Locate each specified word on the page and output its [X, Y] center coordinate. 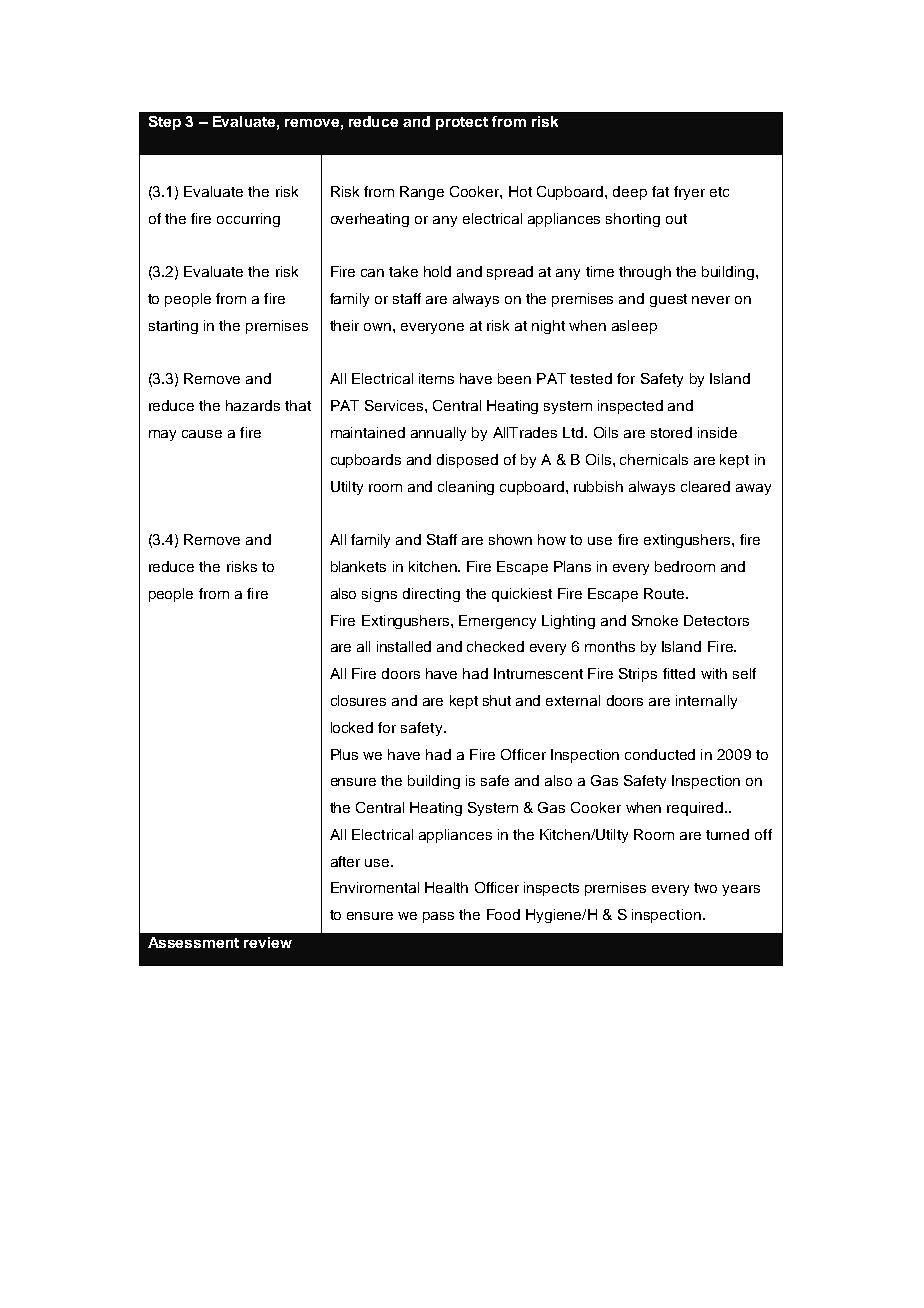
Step [165, 123]
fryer [689, 193]
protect [462, 123]
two [705, 888]
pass [438, 917]
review [268, 942]
